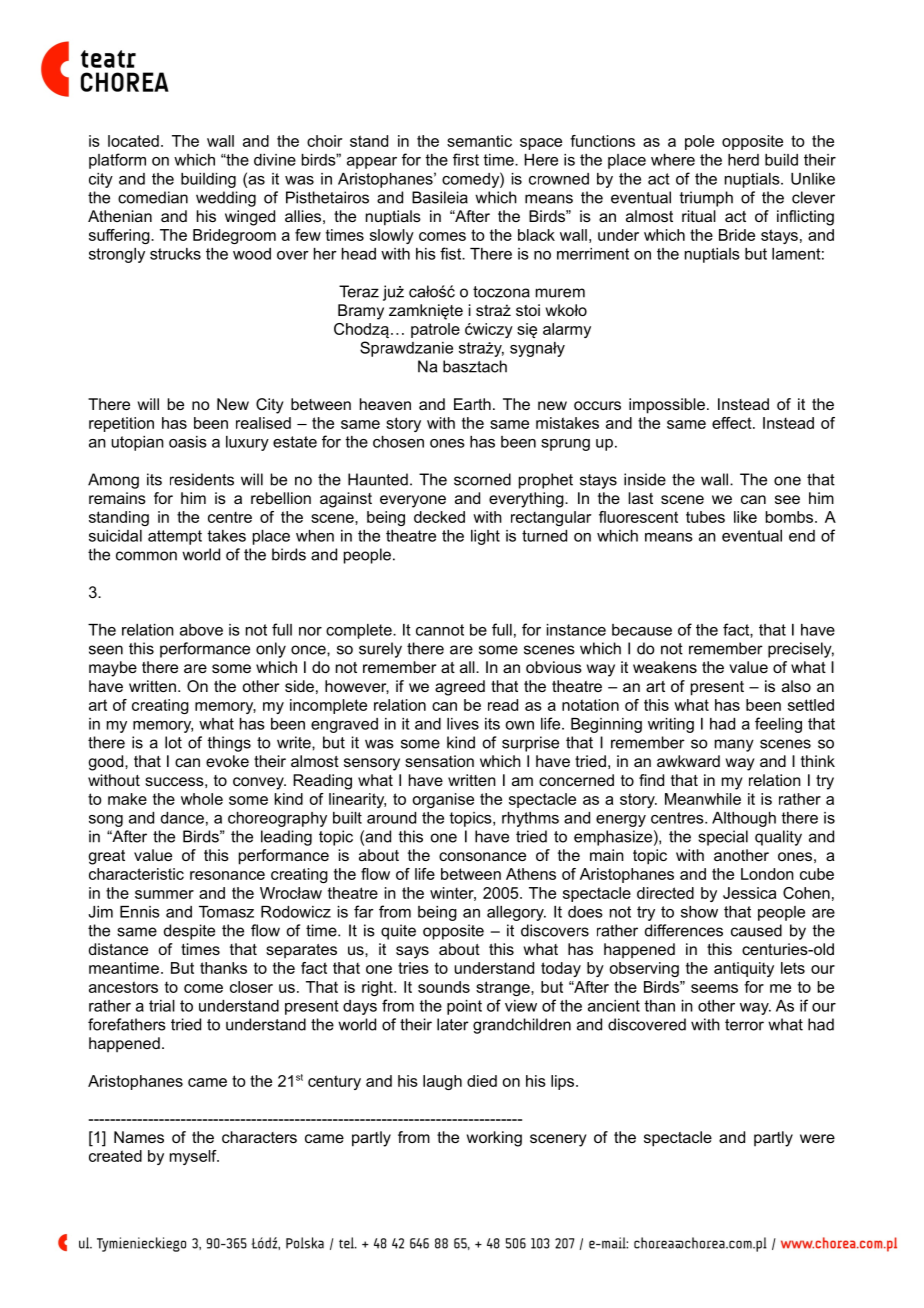 The image size is (924, 1308). I want to click on tubes, so click(705, 517).
